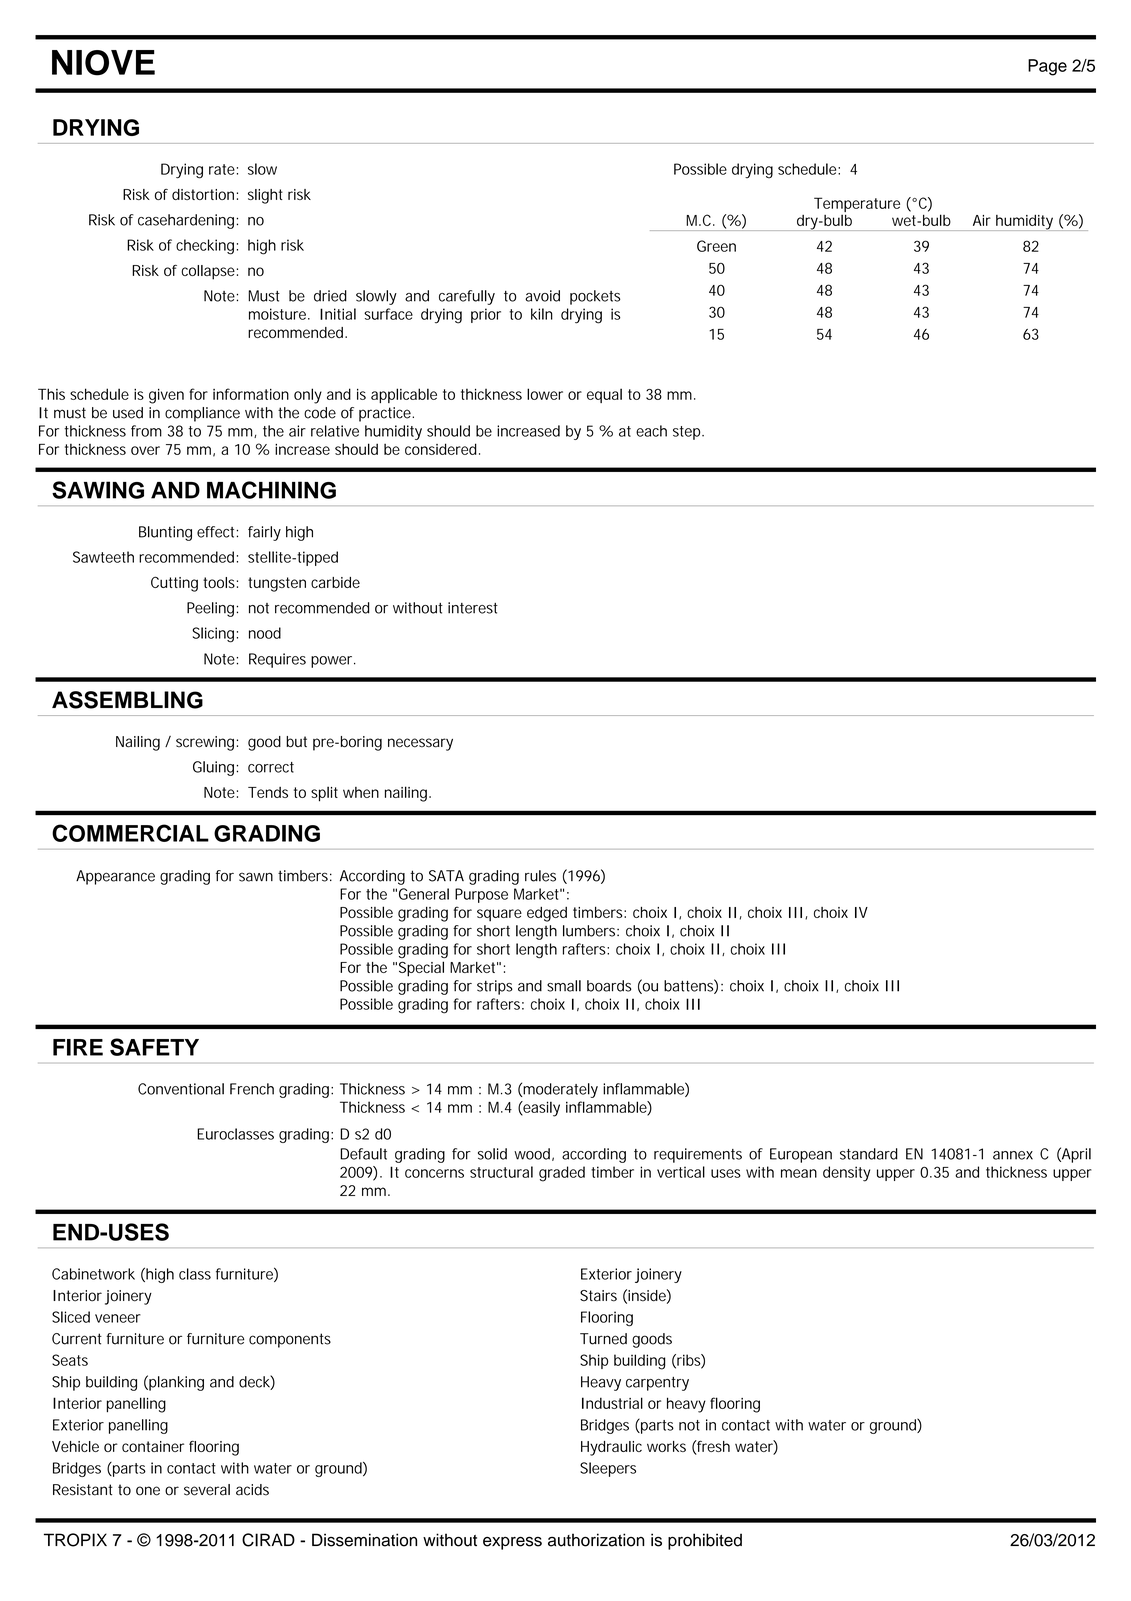  What do you see at coordinates (207, 1490) in the document?
I see `several` at bounding box center [207, 1490].
